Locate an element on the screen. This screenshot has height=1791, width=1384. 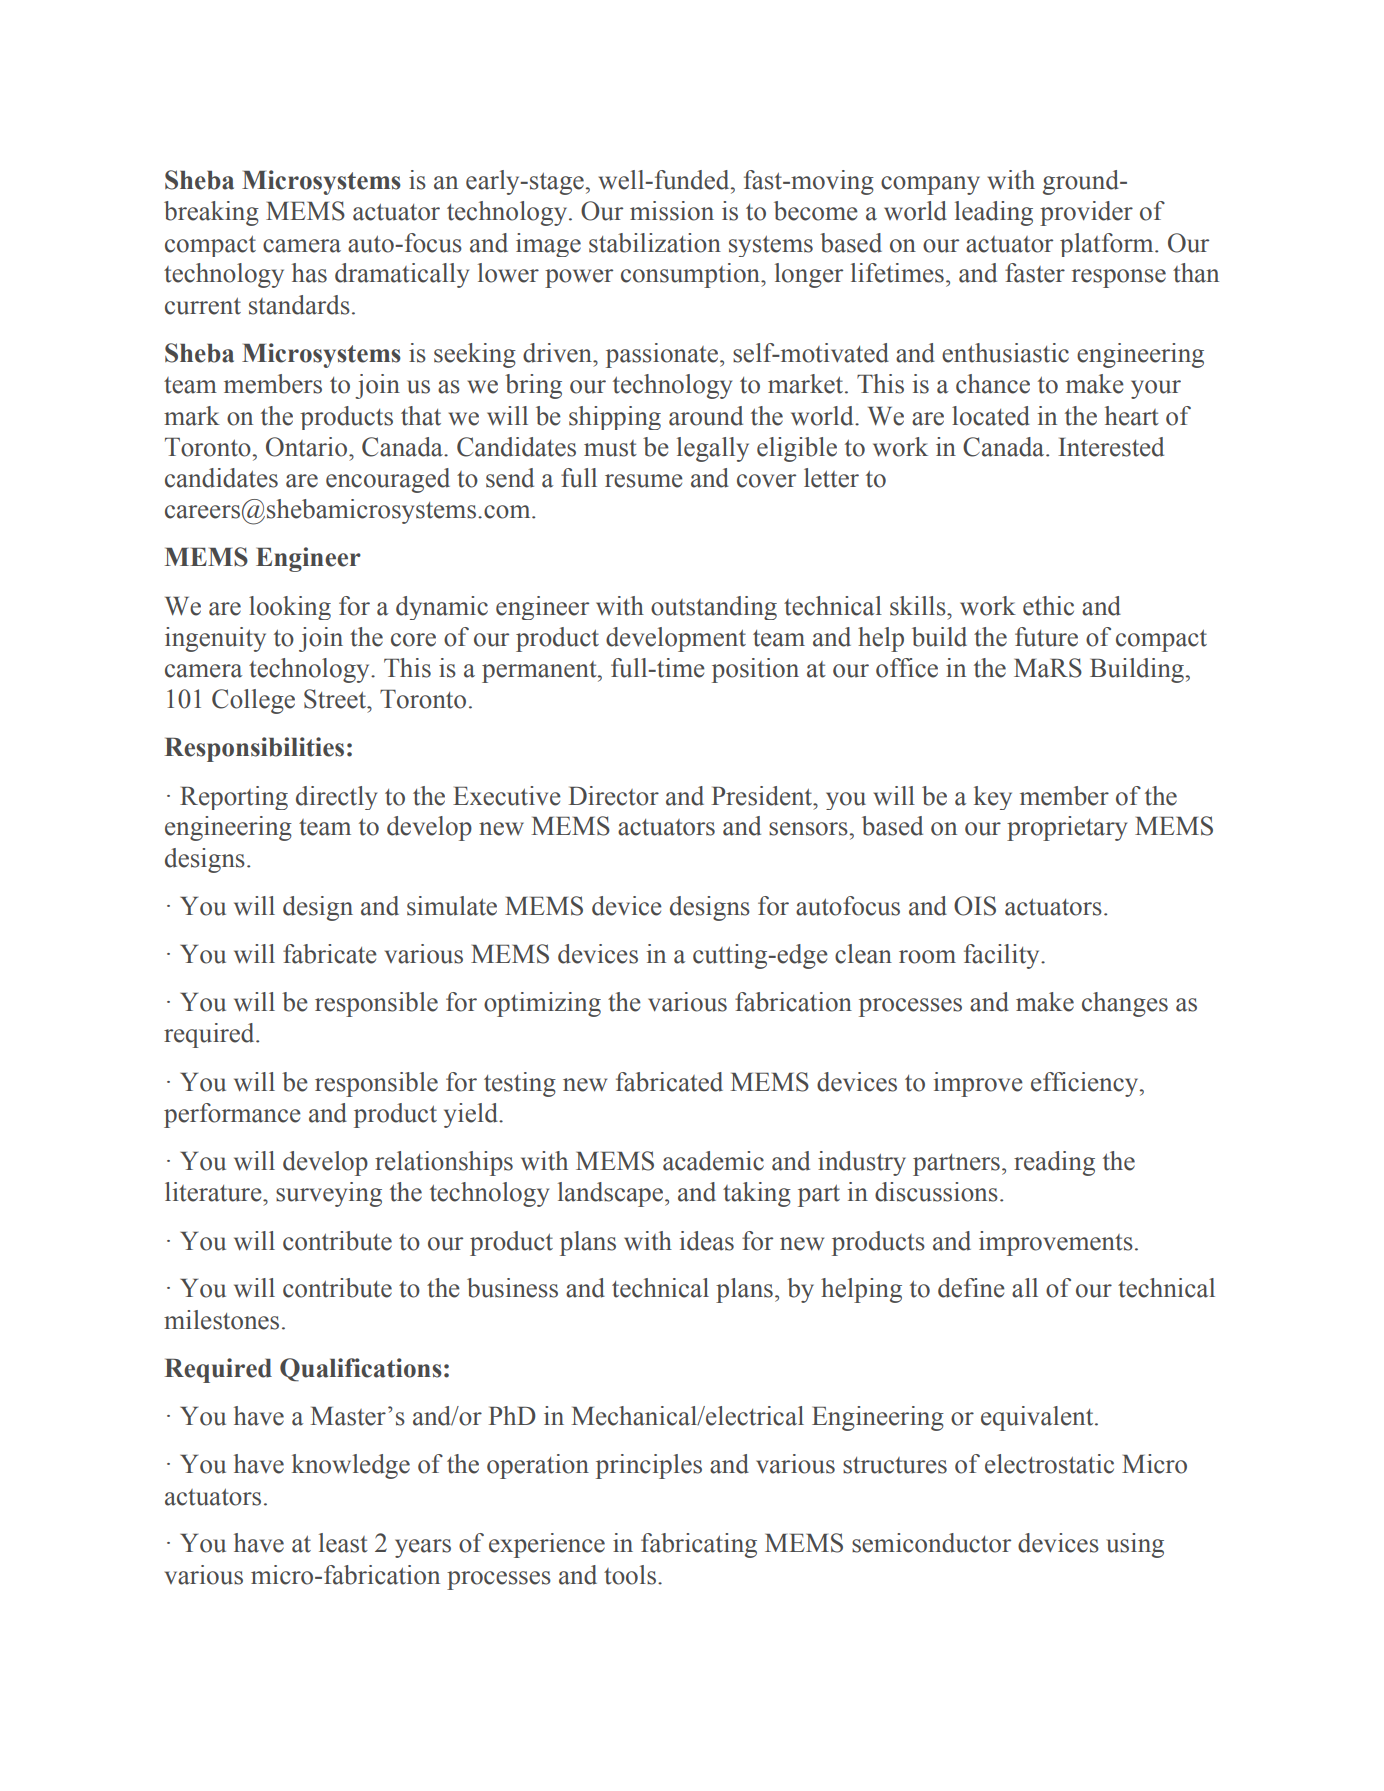
Ontario is located at coordinates (308, 447).
